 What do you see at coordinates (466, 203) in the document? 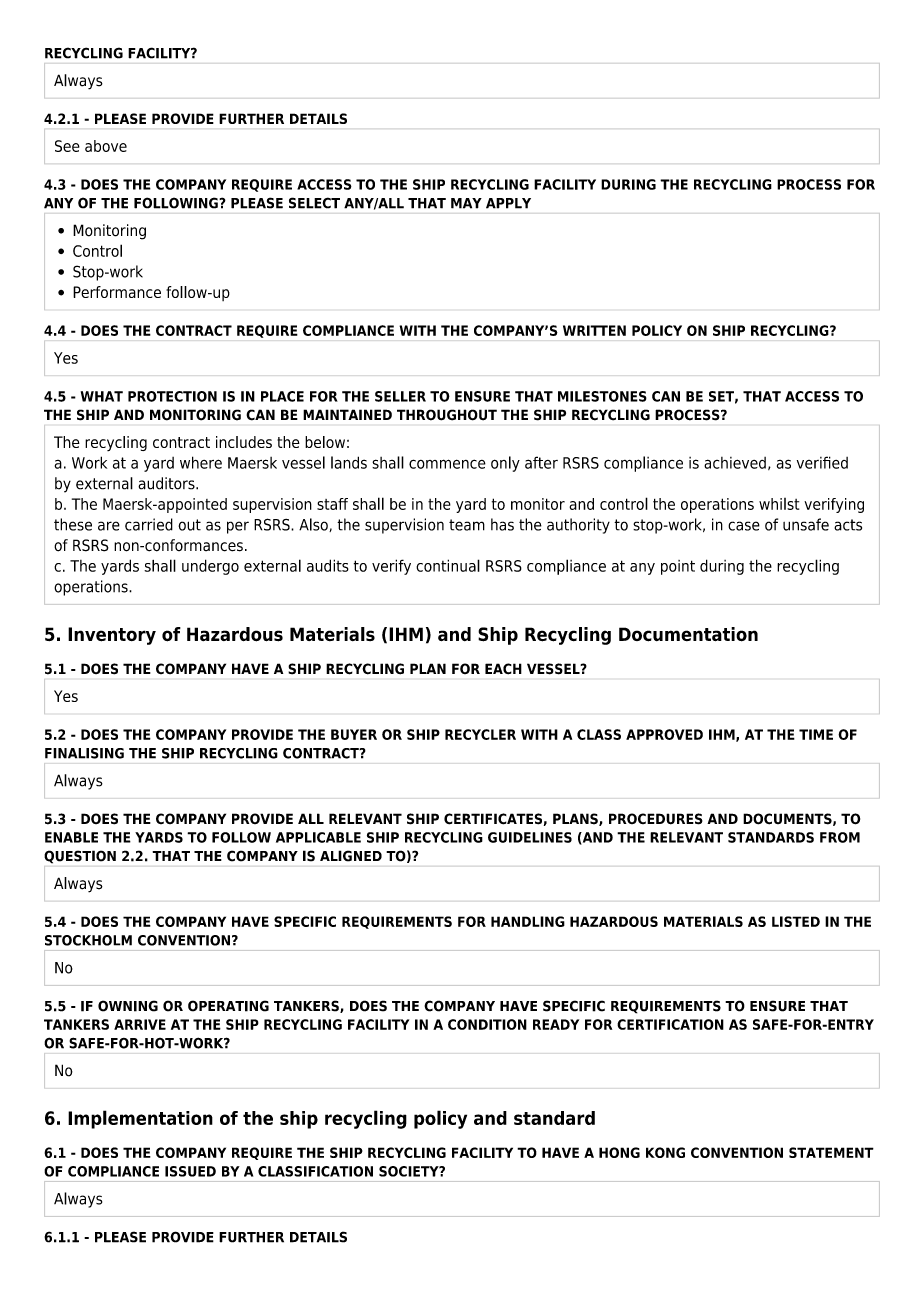
I see `MAY` at bounding box center [466, 203].
